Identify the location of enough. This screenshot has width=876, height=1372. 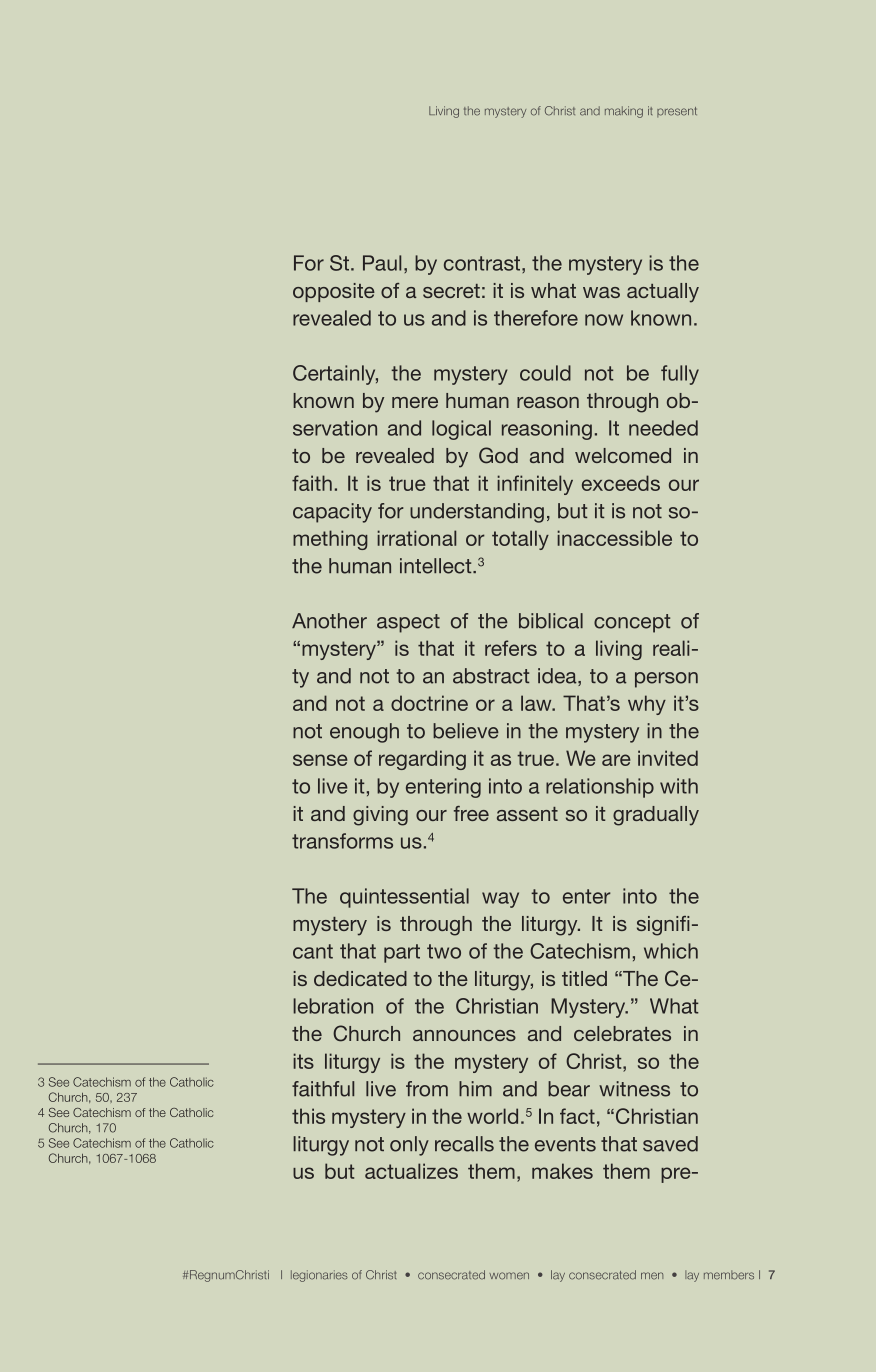
(364, 733).
